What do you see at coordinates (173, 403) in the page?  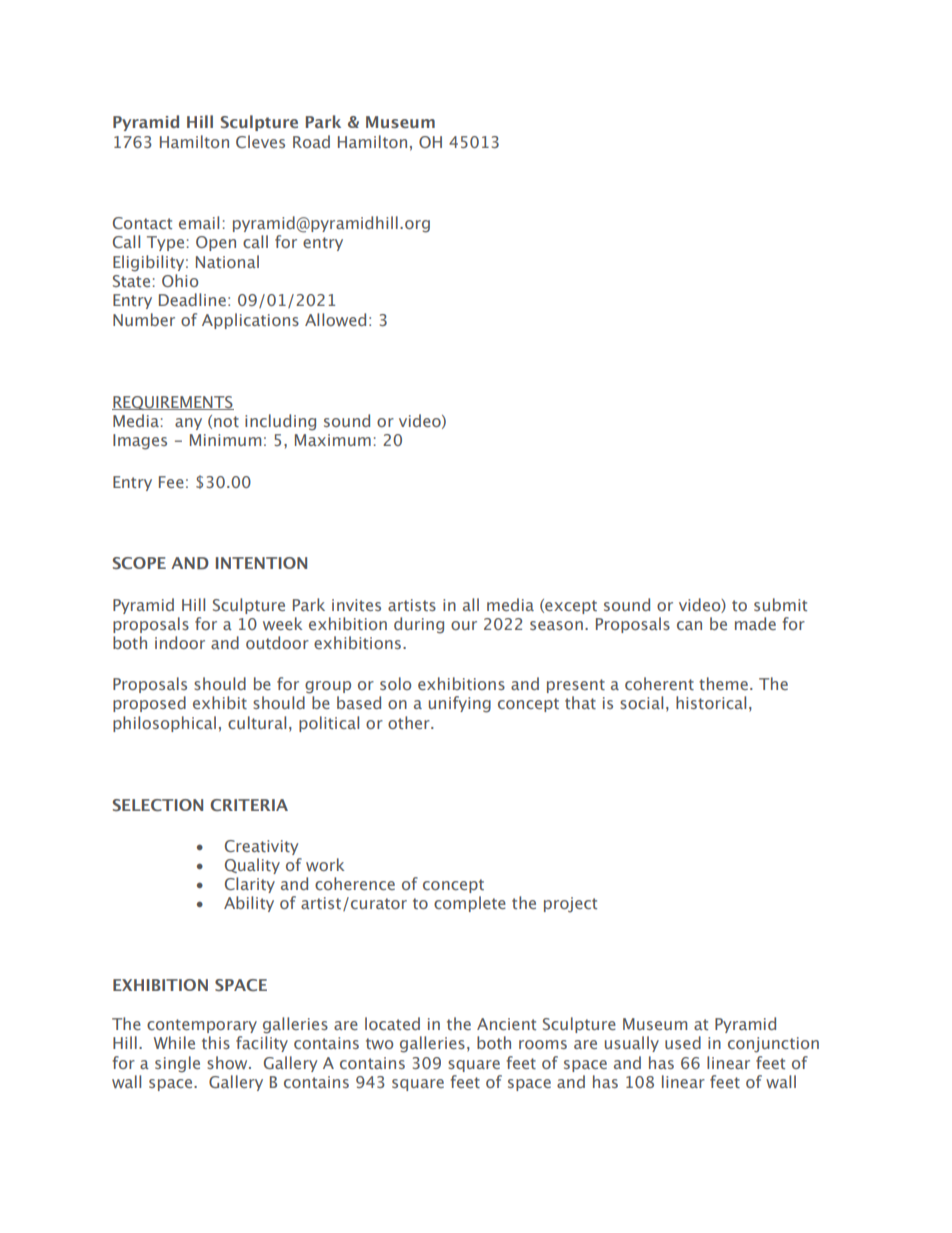 I see `REQUIREMENTS` at bounding box center [173, 403].
